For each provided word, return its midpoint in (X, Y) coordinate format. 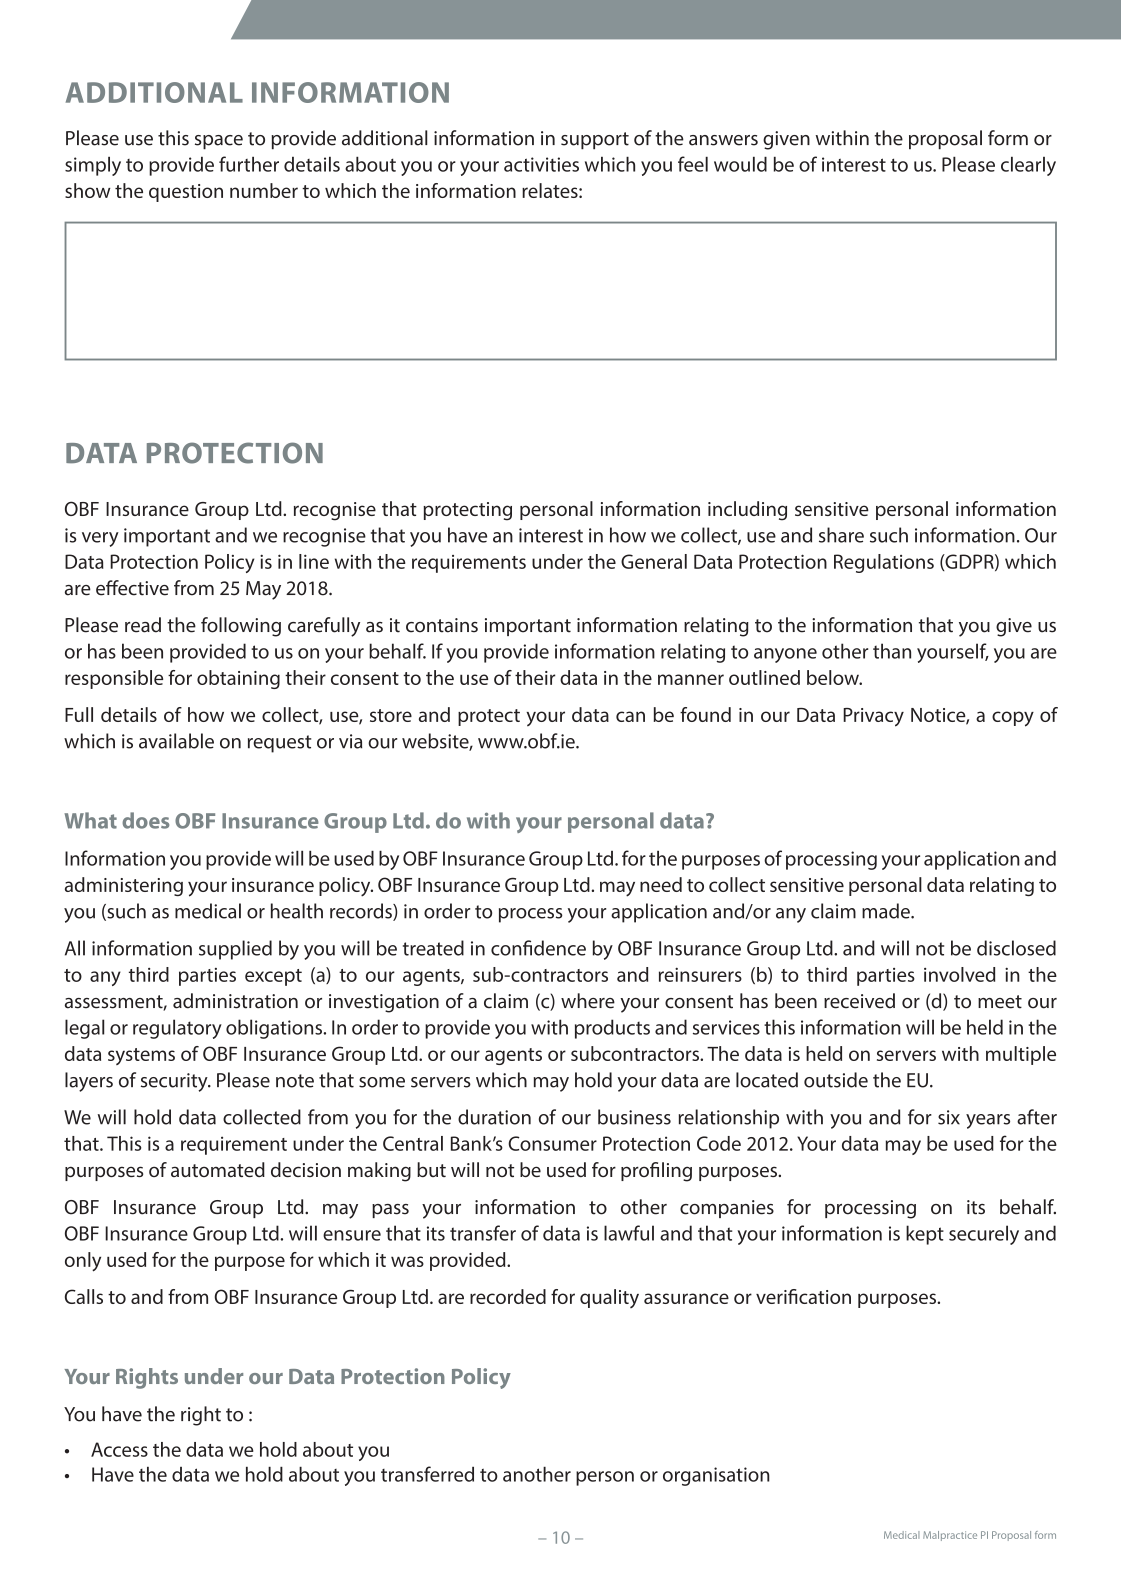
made (887, 911)
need (661, 884)
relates (551, 190)
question (186, 193)
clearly (1028, 166)
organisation (716, 1476)
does (145, 820)
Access (119, 1449)
